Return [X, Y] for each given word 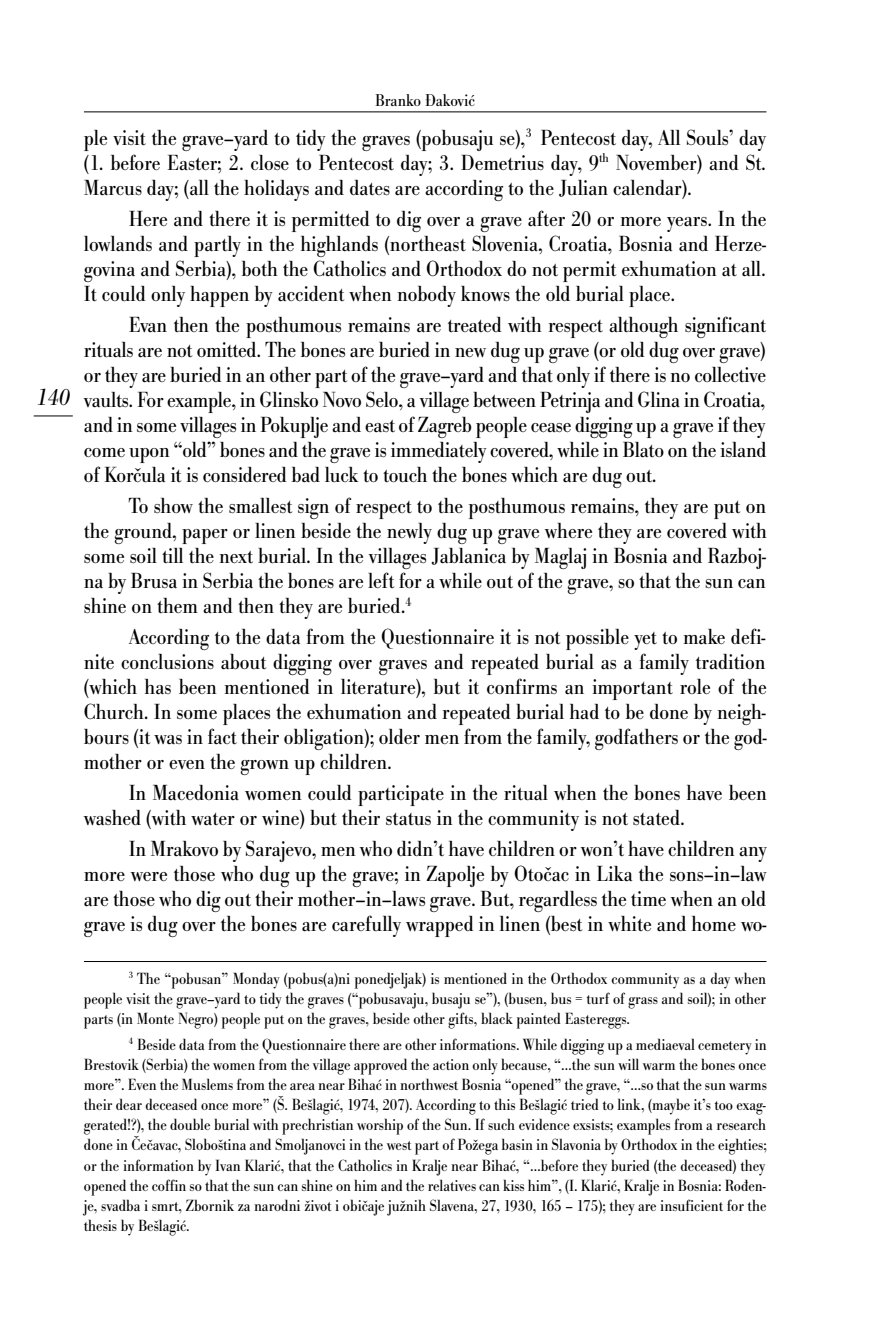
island [743, 449]
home [714, 923]
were [148, 876]
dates [370, 188]
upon [149, 455]
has [158, 687]
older [399, 736]
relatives [452, 1185]
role [695, 686]
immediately [439, 452]
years [688, 224]
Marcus [113, 188]
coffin [169, 1185]
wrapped [440, 926]
